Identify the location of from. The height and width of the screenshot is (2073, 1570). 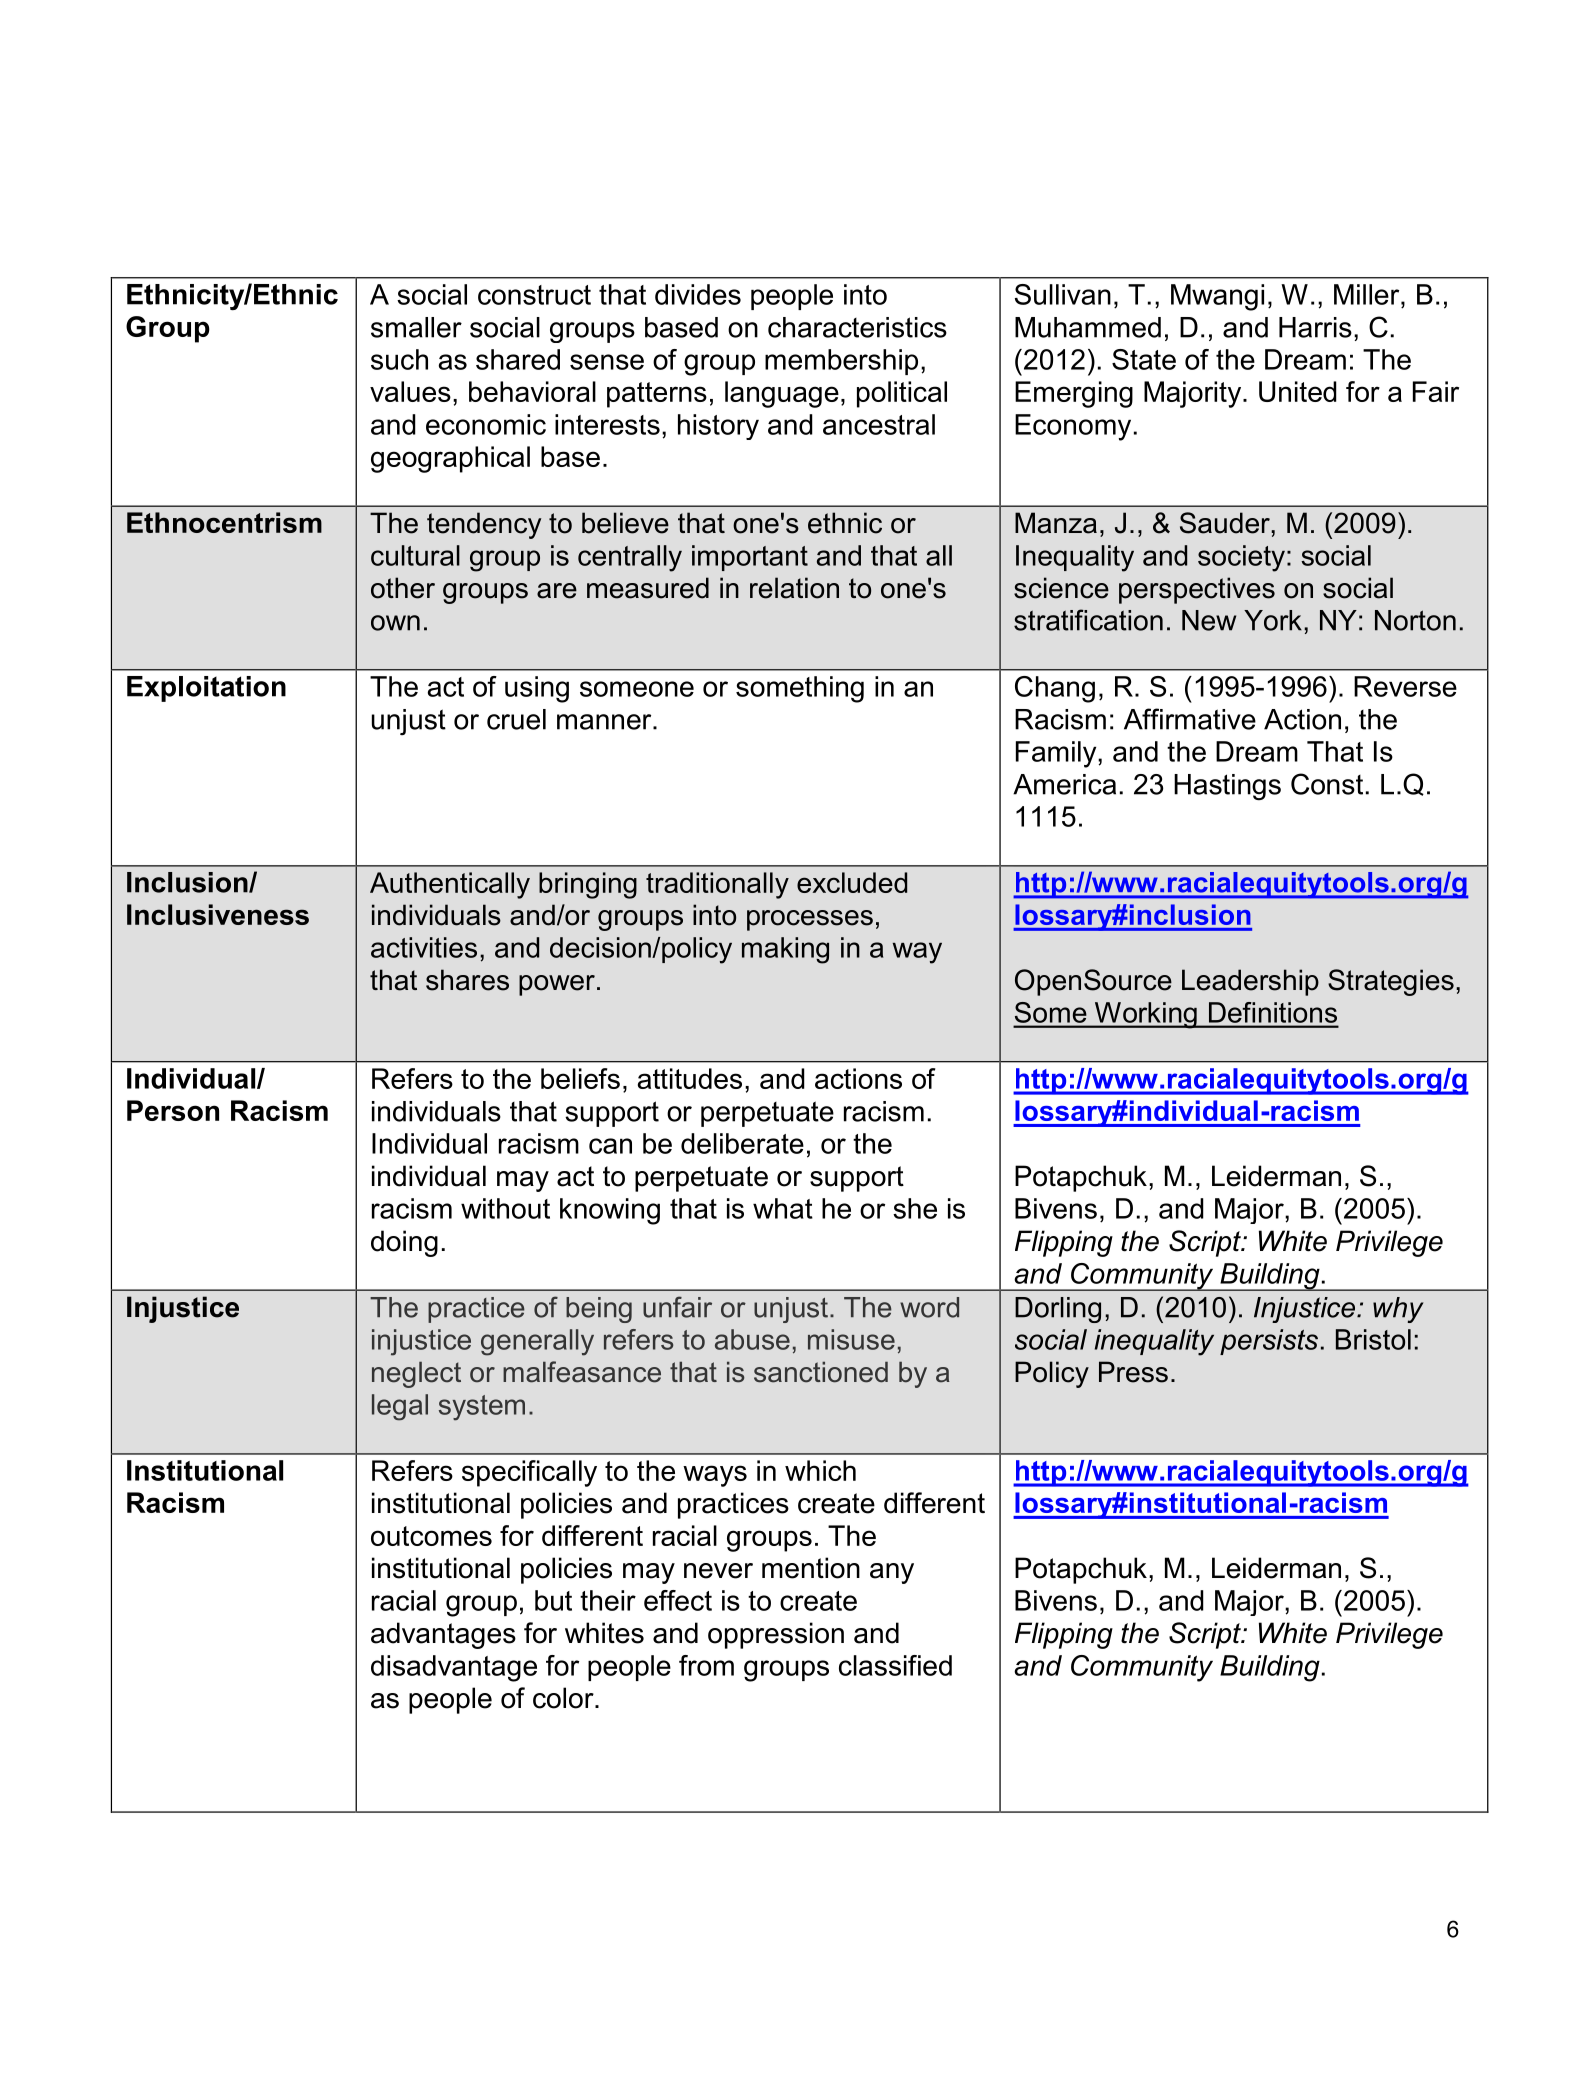
(706, 1665).
